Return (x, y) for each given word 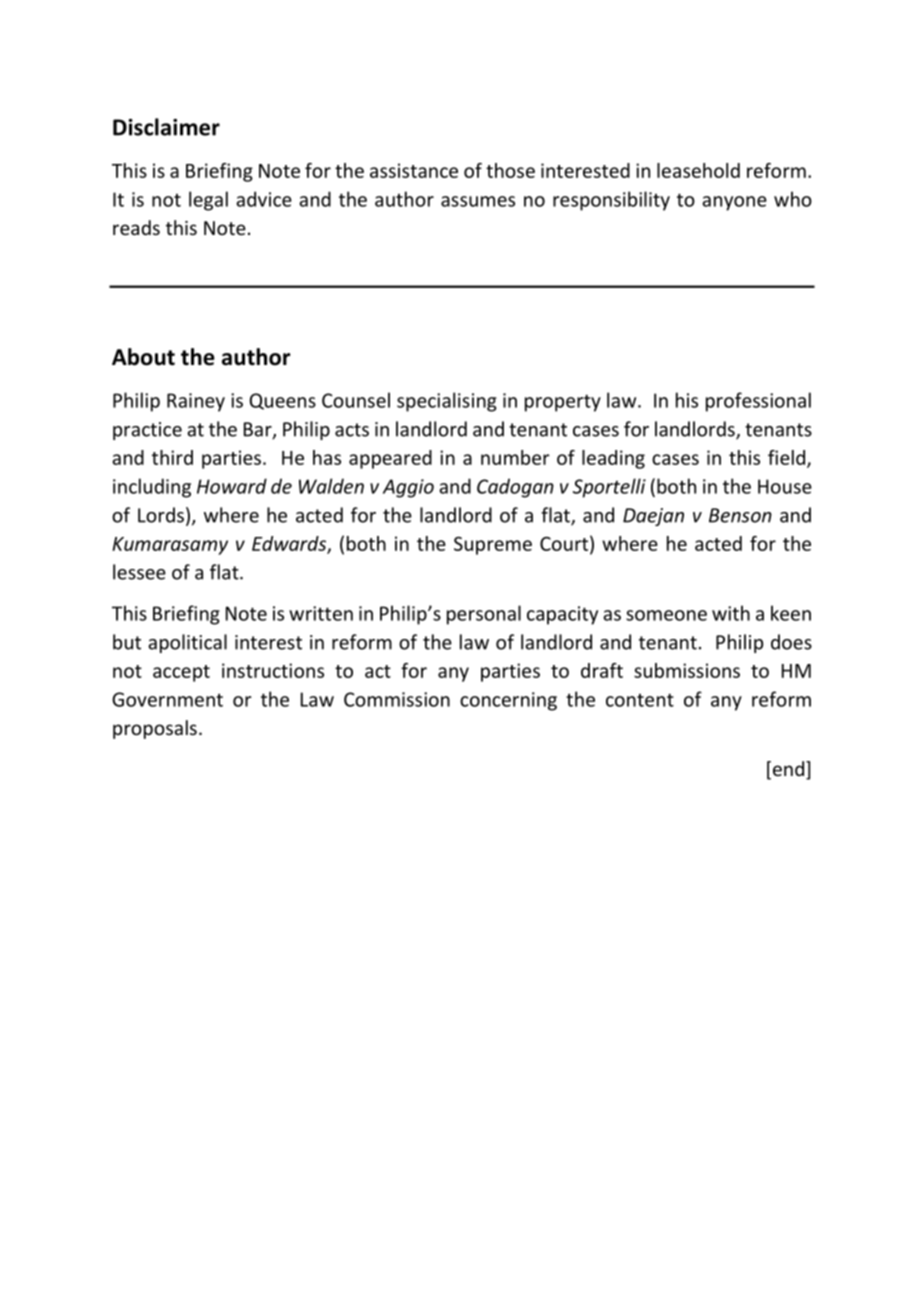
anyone (734, 203)
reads (136, 227)
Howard (232, 486)
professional (758, 402)
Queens (283, 401)
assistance (414, 170)
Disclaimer (166, 127)
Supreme (493, 545)
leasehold (698, 170)
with (731, 613)
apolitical (187, 643)
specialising (447, 402)
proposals (155, 729)
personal (484, 615)
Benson (740, 515)
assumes (478, 201)
